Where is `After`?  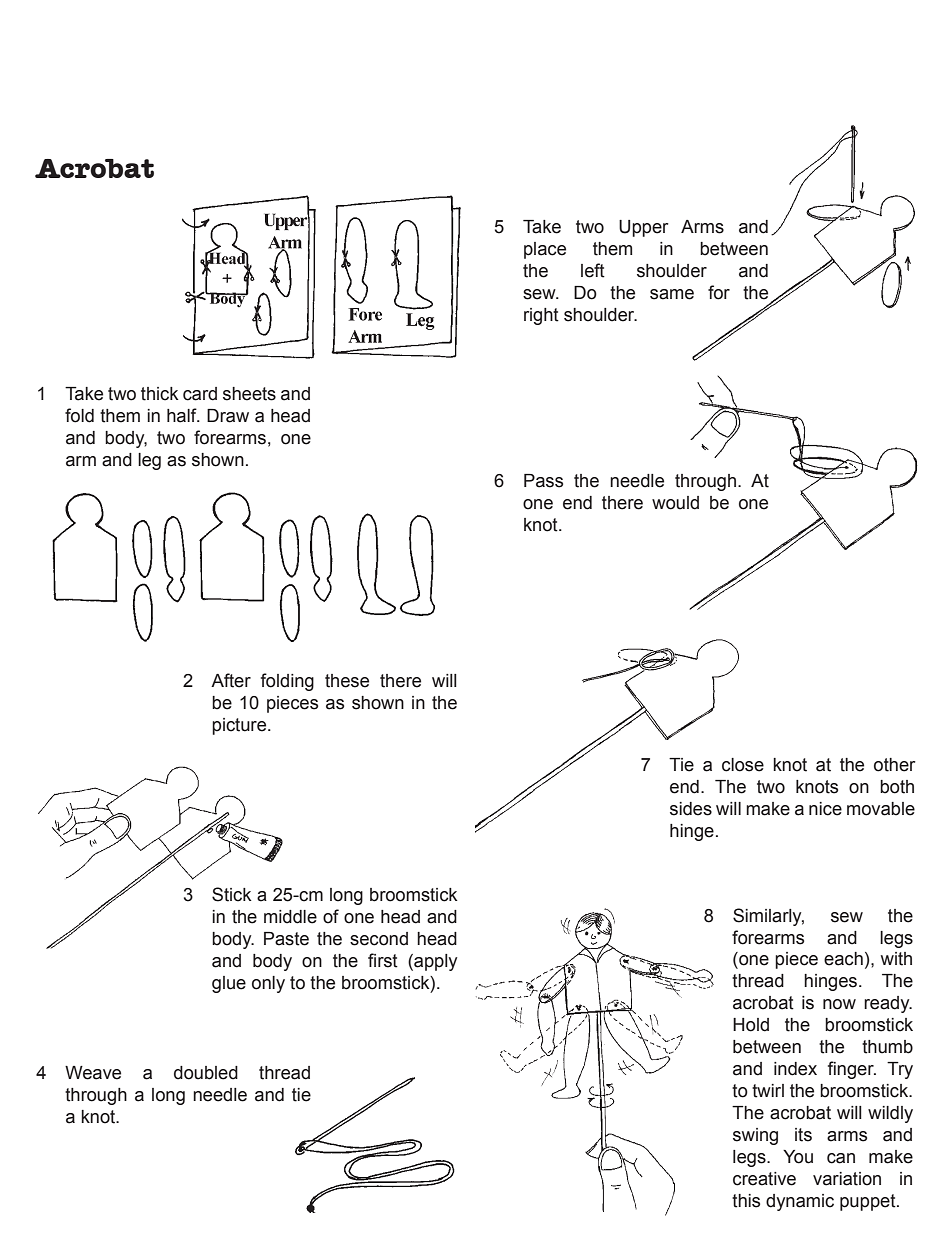
After is located at coordinates (231, 680).
